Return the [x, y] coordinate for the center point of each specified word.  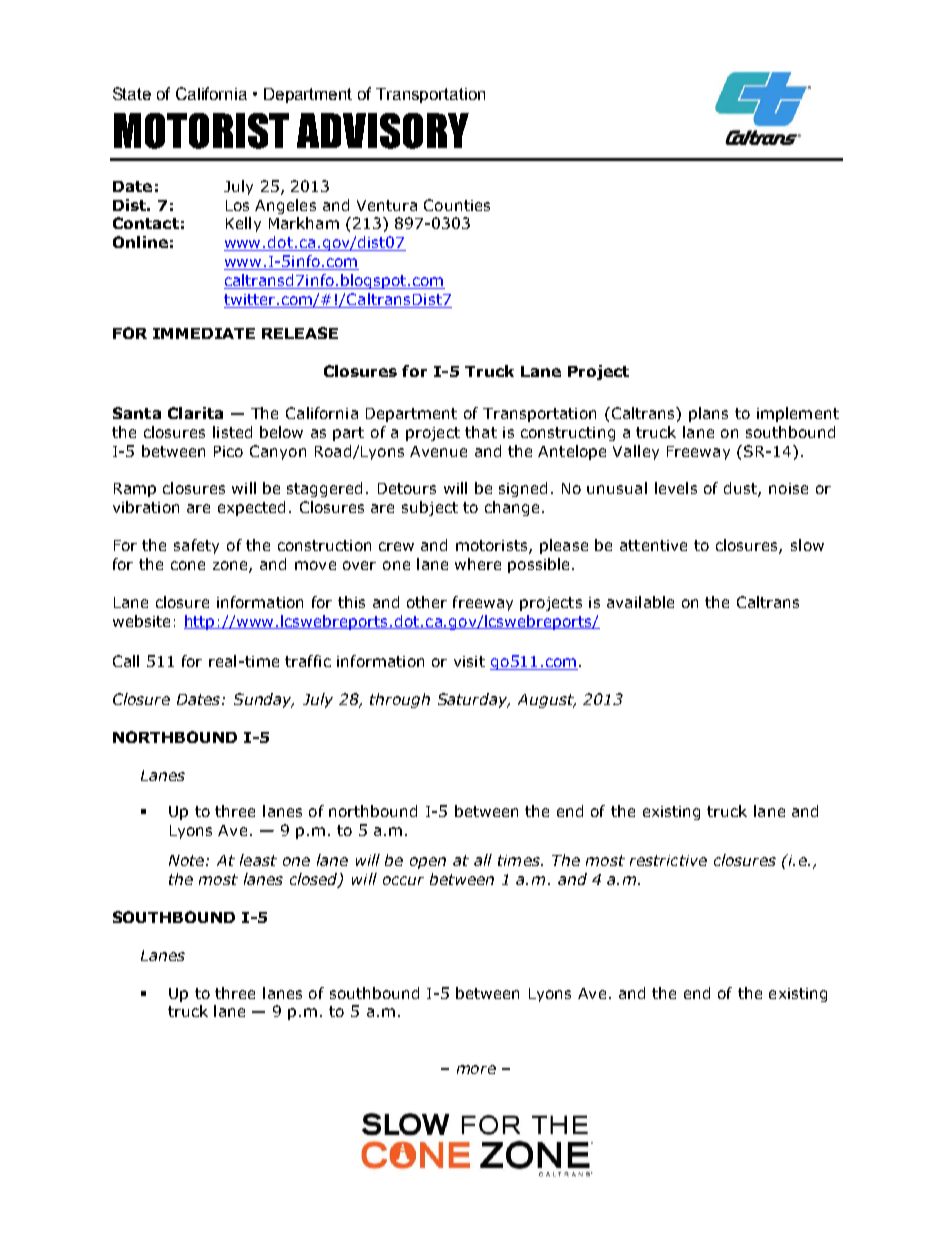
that [481, 432]
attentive [653, 545]
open [428, 863]
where [478, 564]
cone [188, 565]
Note [186, 860]
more [476, 1069]
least [258, 860]
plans [708, 414]
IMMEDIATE [204, 333]
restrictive [668, 860]
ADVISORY [383, 131]
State [132, 93]
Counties [457, 205]
